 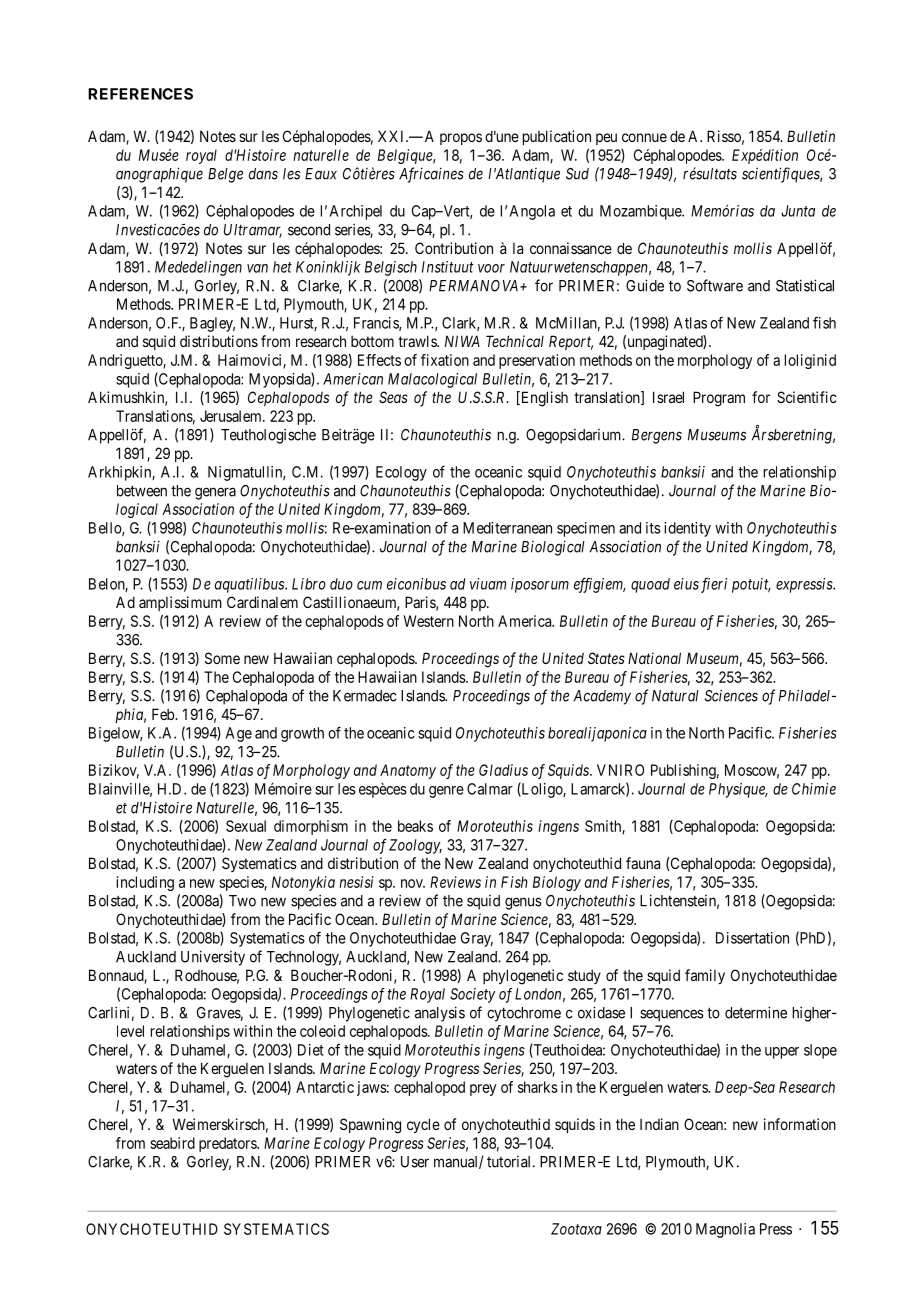 I want to click on User, so click(x=415, y=1162).
